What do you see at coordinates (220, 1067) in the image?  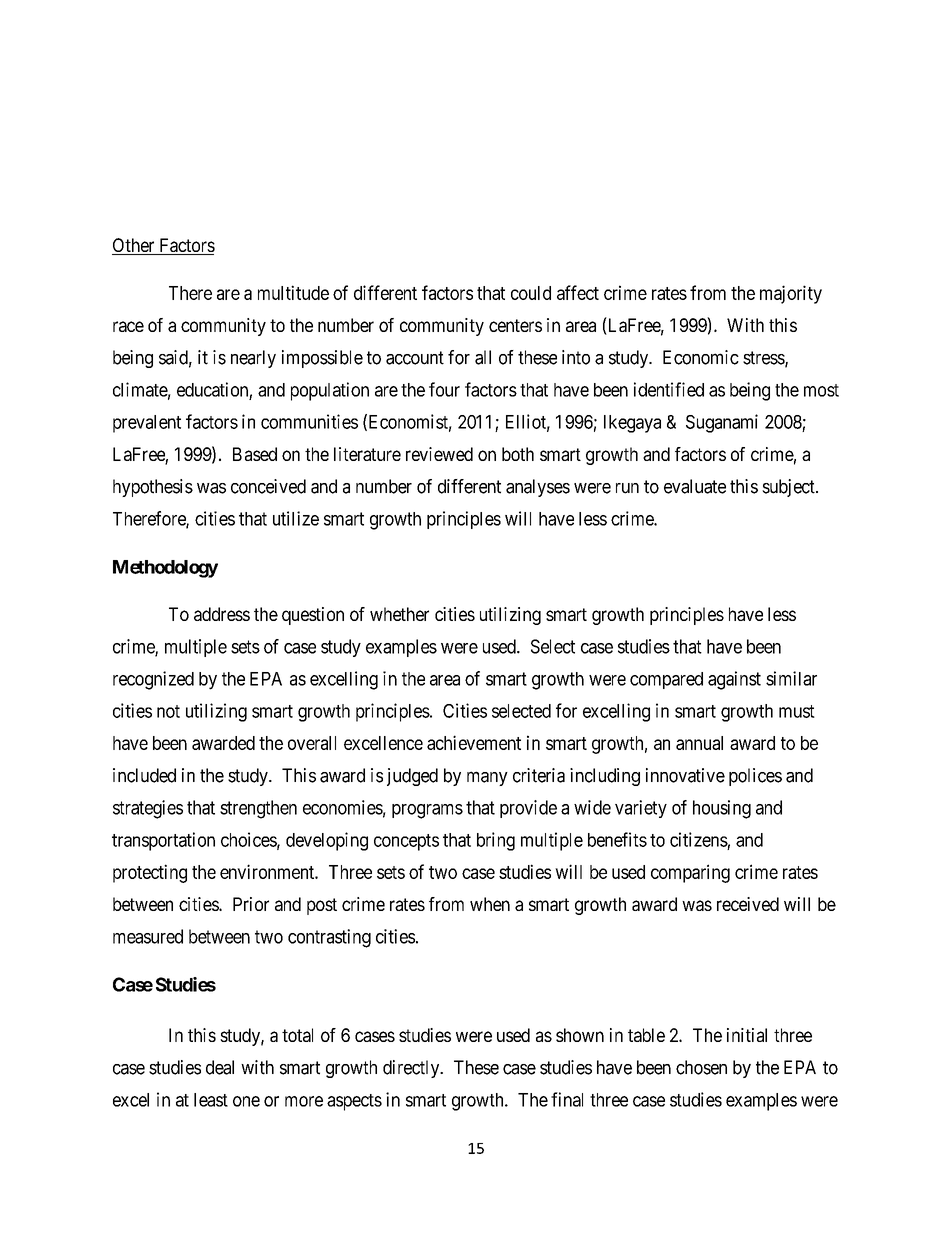 I see `deal` at bounding box center [220, 1067].
